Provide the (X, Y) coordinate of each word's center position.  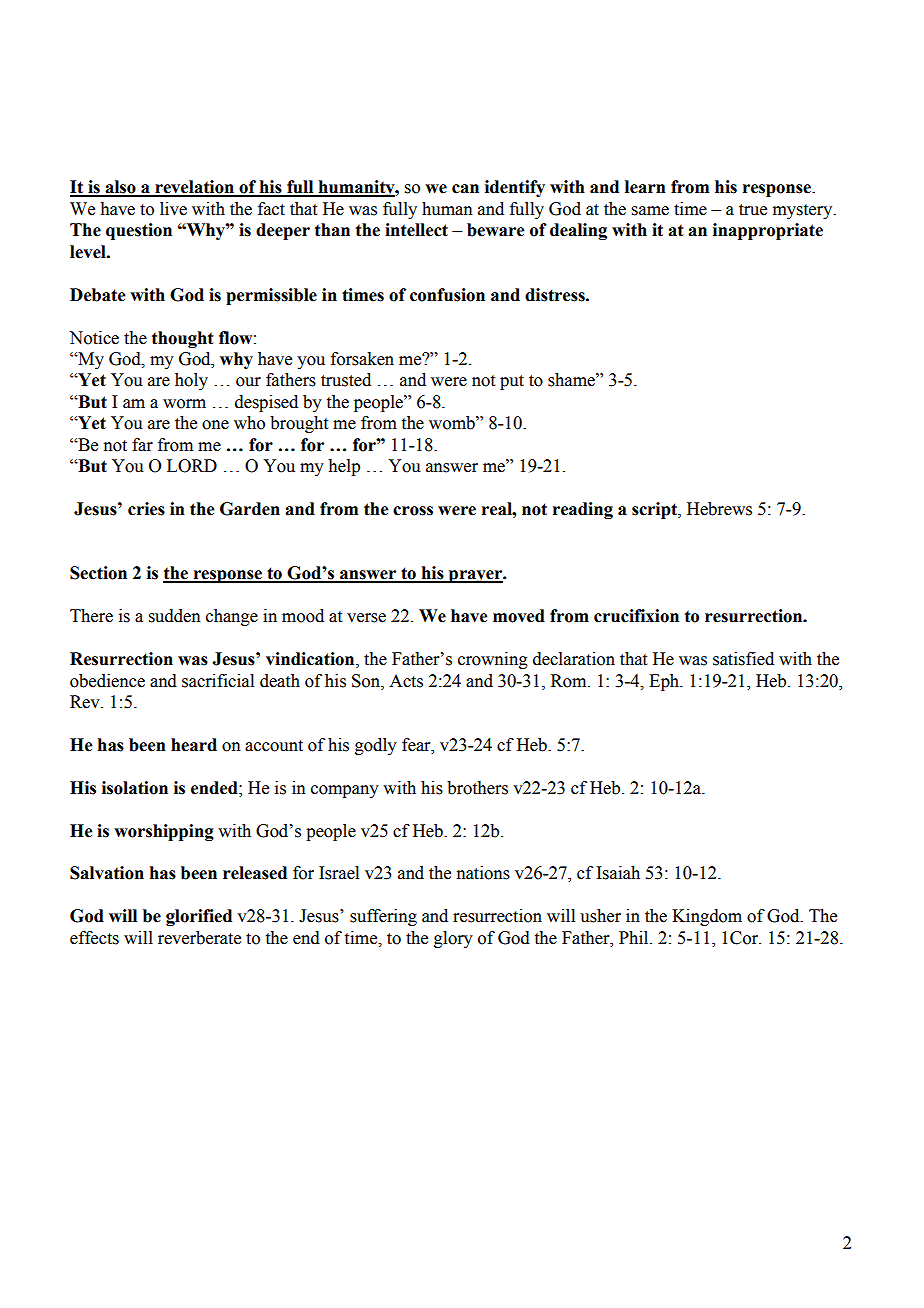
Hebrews (719, 509)
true (753, 210)
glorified (199, 917)
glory (453, 939)
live (173, 209)
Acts (406, 681)
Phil (635, 937)
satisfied (743, 659)
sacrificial (218, 681)
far (142, 445)
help (344, 467)
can (465, 189)
